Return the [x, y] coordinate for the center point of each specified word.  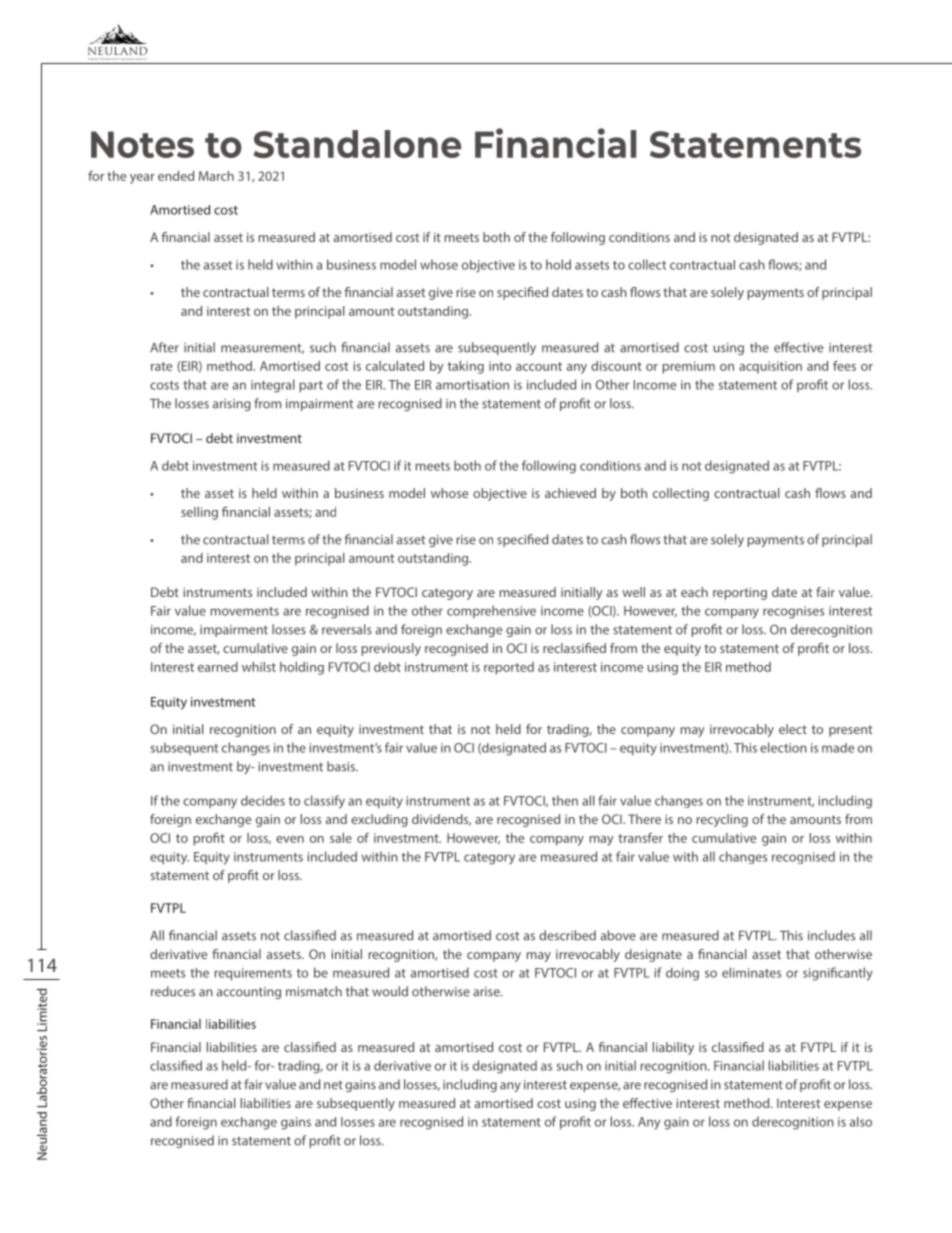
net [333, 1085]
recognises [793, 612]
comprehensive [491, 611]
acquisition [770, 367]
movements [244, 611]
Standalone [357, 144]
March [216, 176]
